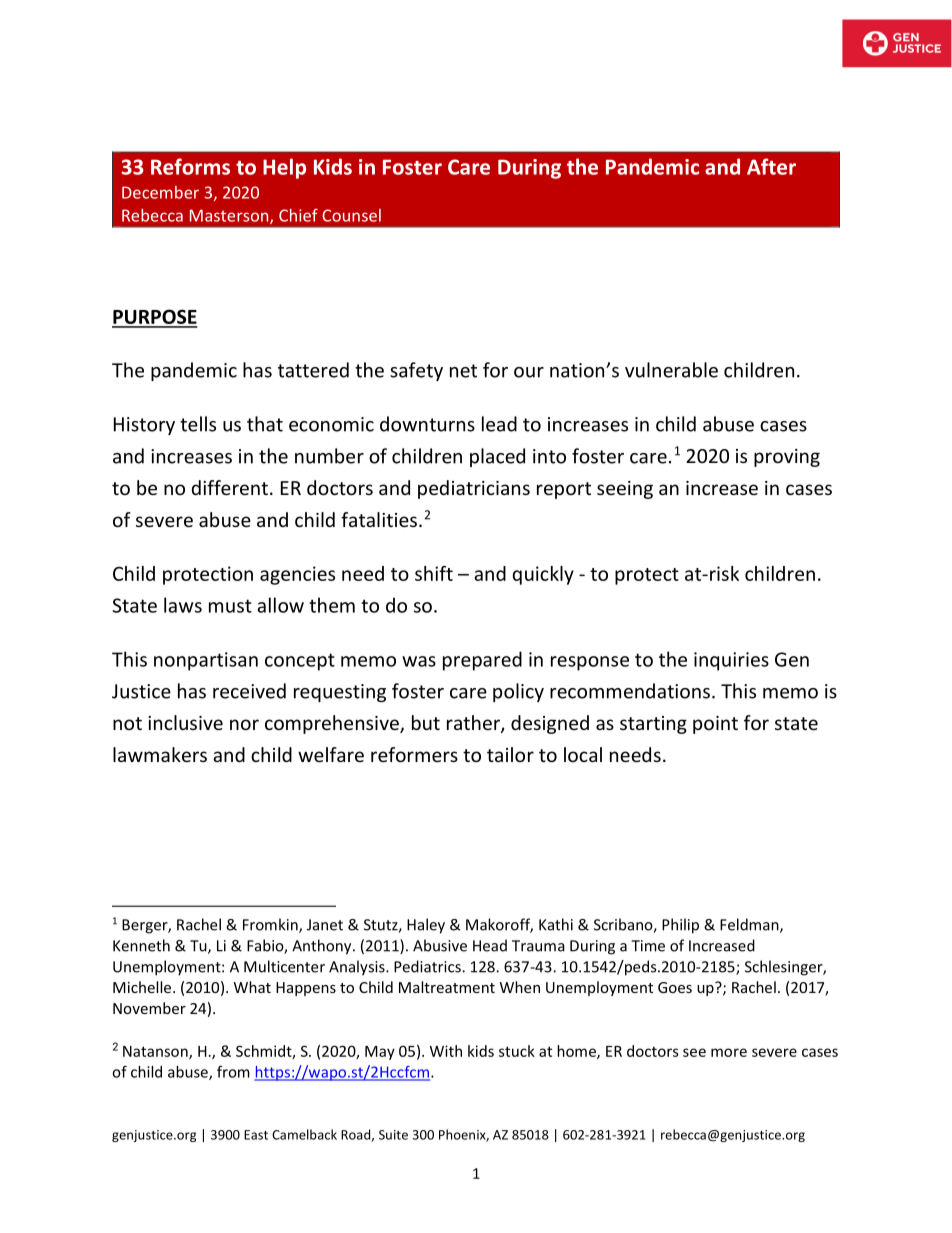 The height and width of the screenshot is (1233, 952). I want to click on seeing, so click(625, 490).
